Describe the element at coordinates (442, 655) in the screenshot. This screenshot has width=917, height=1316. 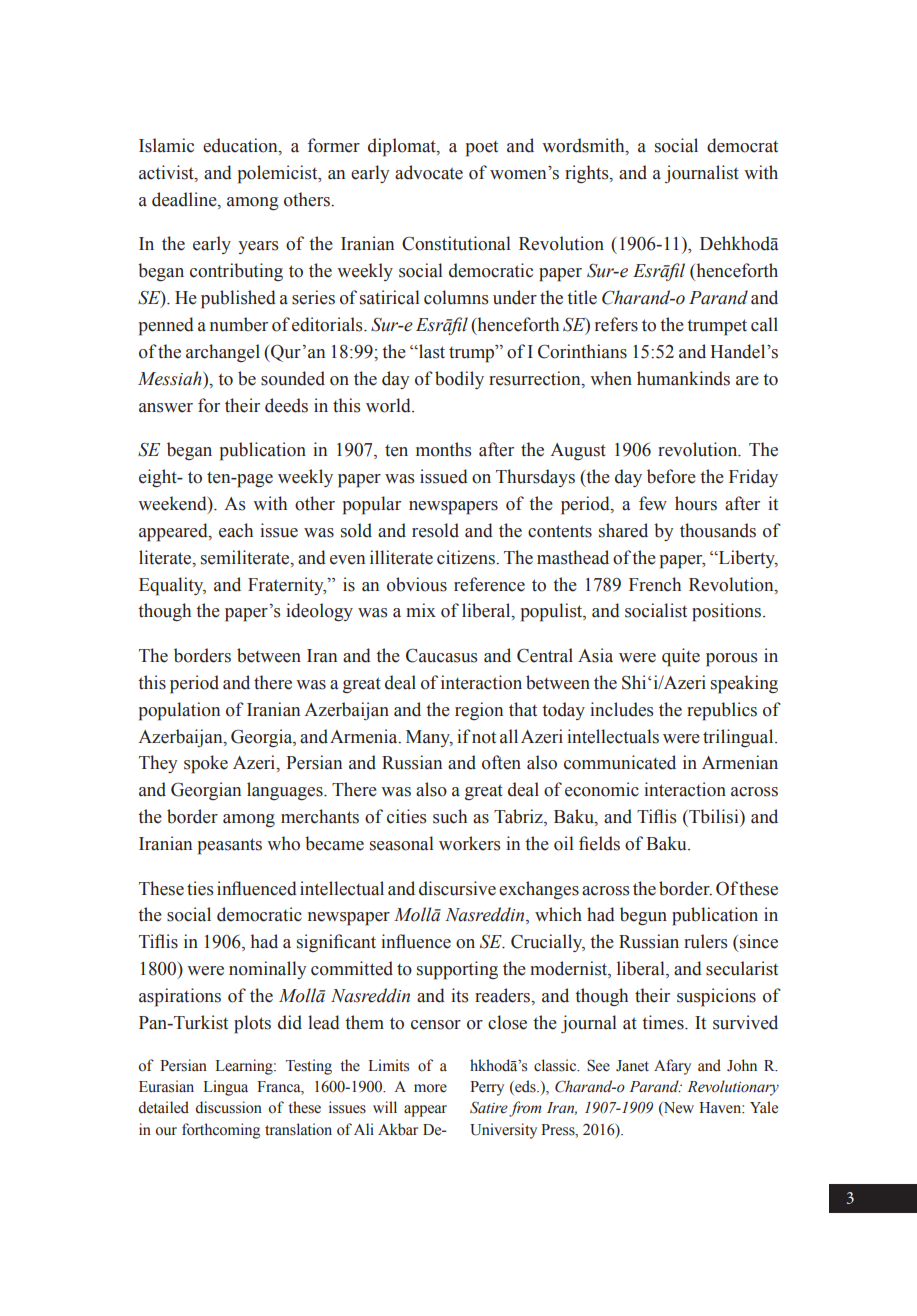
I see `Caucasus` at that location.
